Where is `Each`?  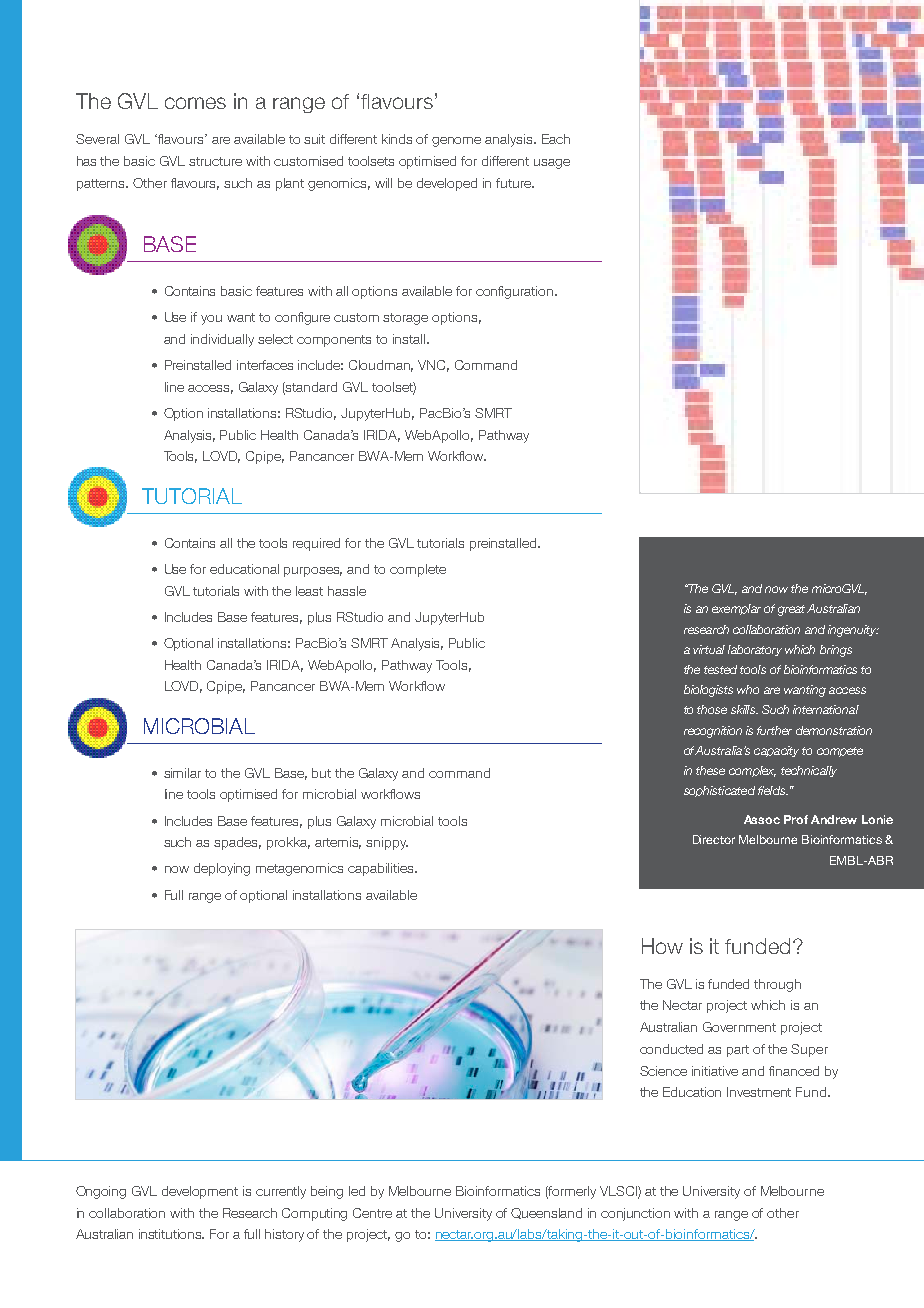
Each is located at coordinates (556, 139).
